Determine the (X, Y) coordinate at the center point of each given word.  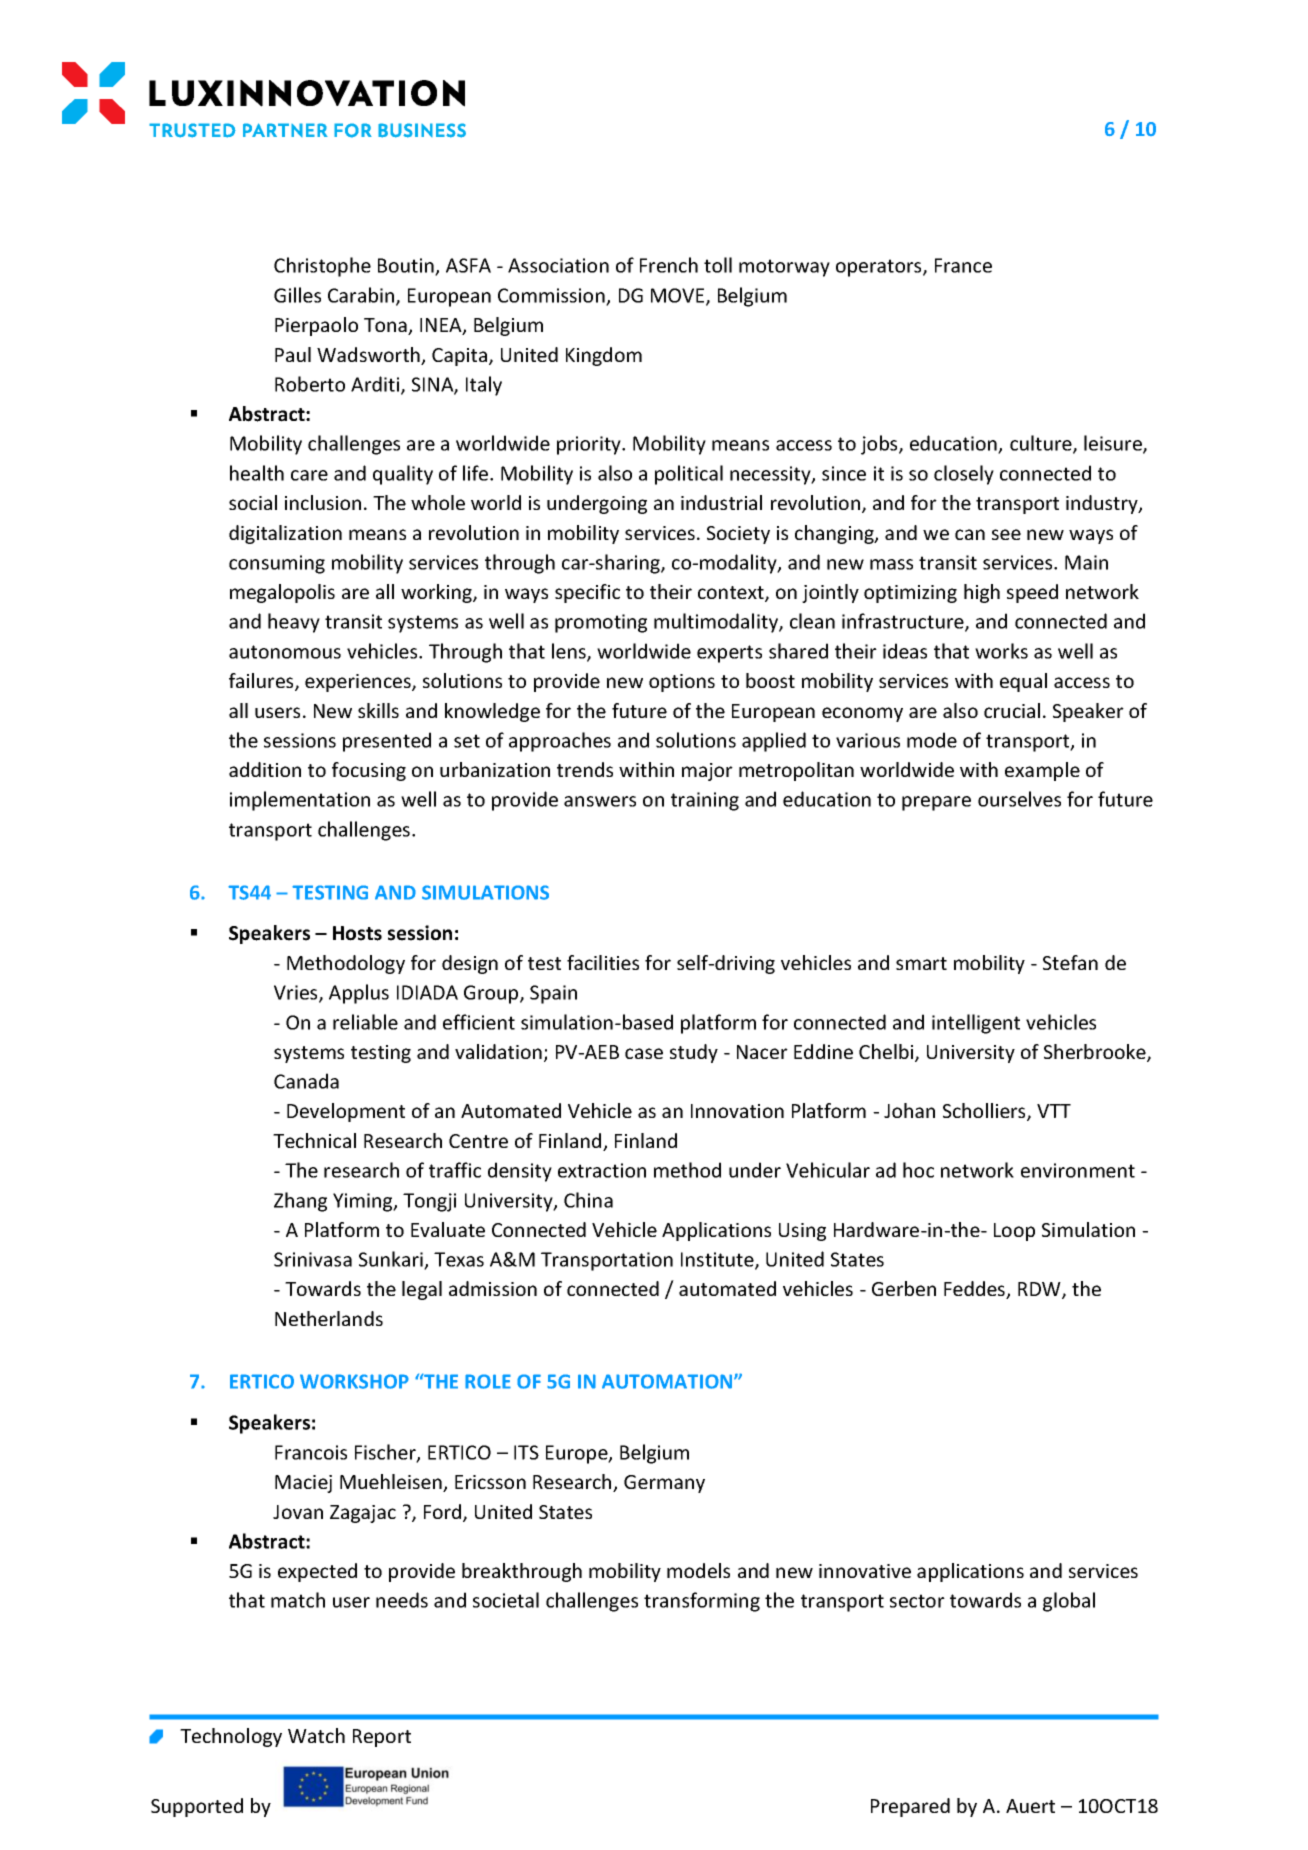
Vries (297, 993)
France (963, 265)
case (644, 1053)
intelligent (976, 1024)
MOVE (679, 296)
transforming (702, 1602)
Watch (316, 1735)
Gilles (297, 295)
